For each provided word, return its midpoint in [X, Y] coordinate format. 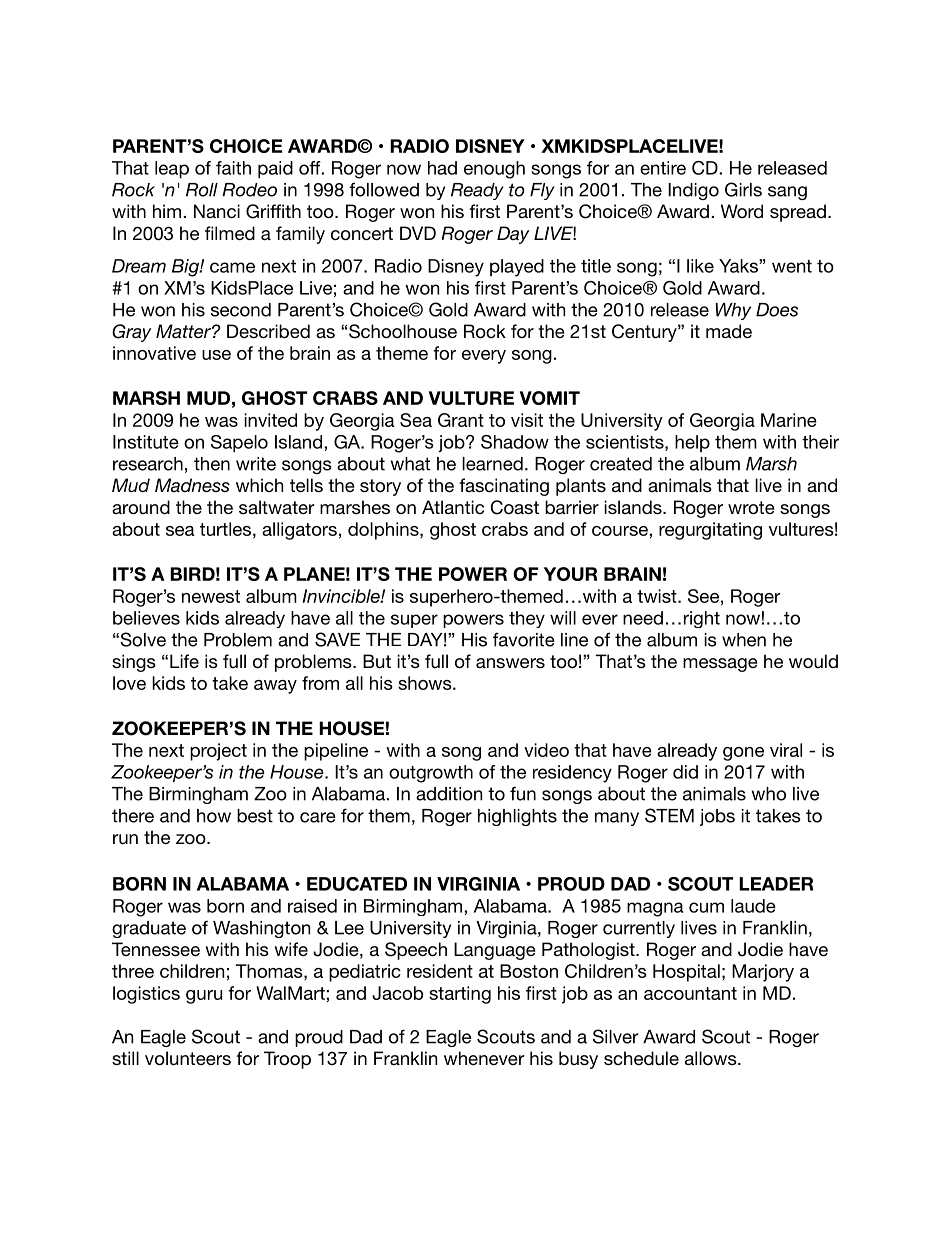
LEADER [776, 884]
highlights [517, 817]
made [729, 331]
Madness [192, 485]
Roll [202, 190]
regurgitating [710, 531]
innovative [154, 353]
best [255, 816]
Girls [743, 189]
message [720, 665]
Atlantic [453, 507]
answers [510, 663]
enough [494, 170]
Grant [461, 420]
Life [184, 661]
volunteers [188, 1058]
